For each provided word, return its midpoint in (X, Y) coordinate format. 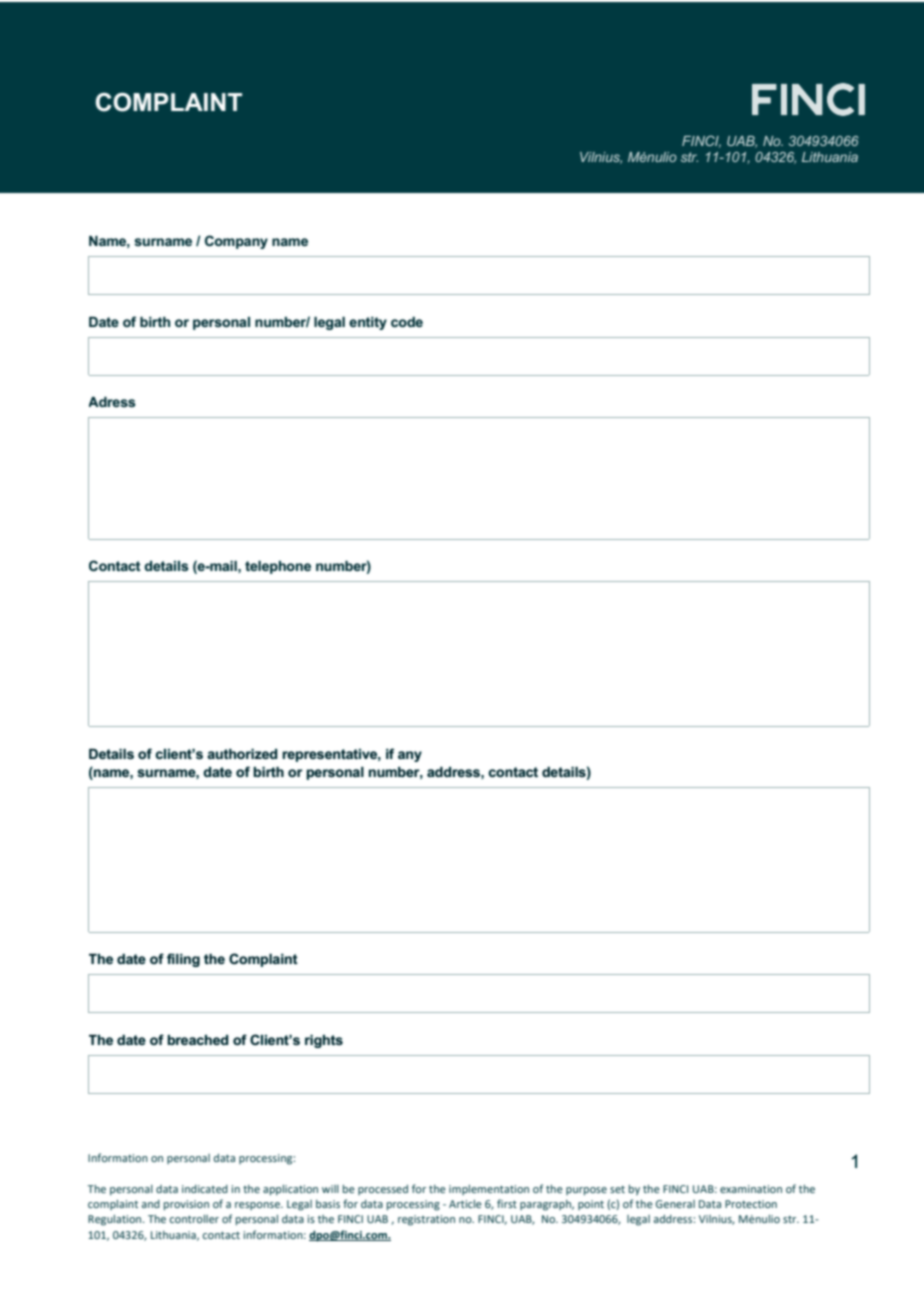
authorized (242, 754)
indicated (205, 1189)
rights (324, 1041)
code (407, 322)
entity (368, 323)
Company (236, 242)
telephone (278, 567)
